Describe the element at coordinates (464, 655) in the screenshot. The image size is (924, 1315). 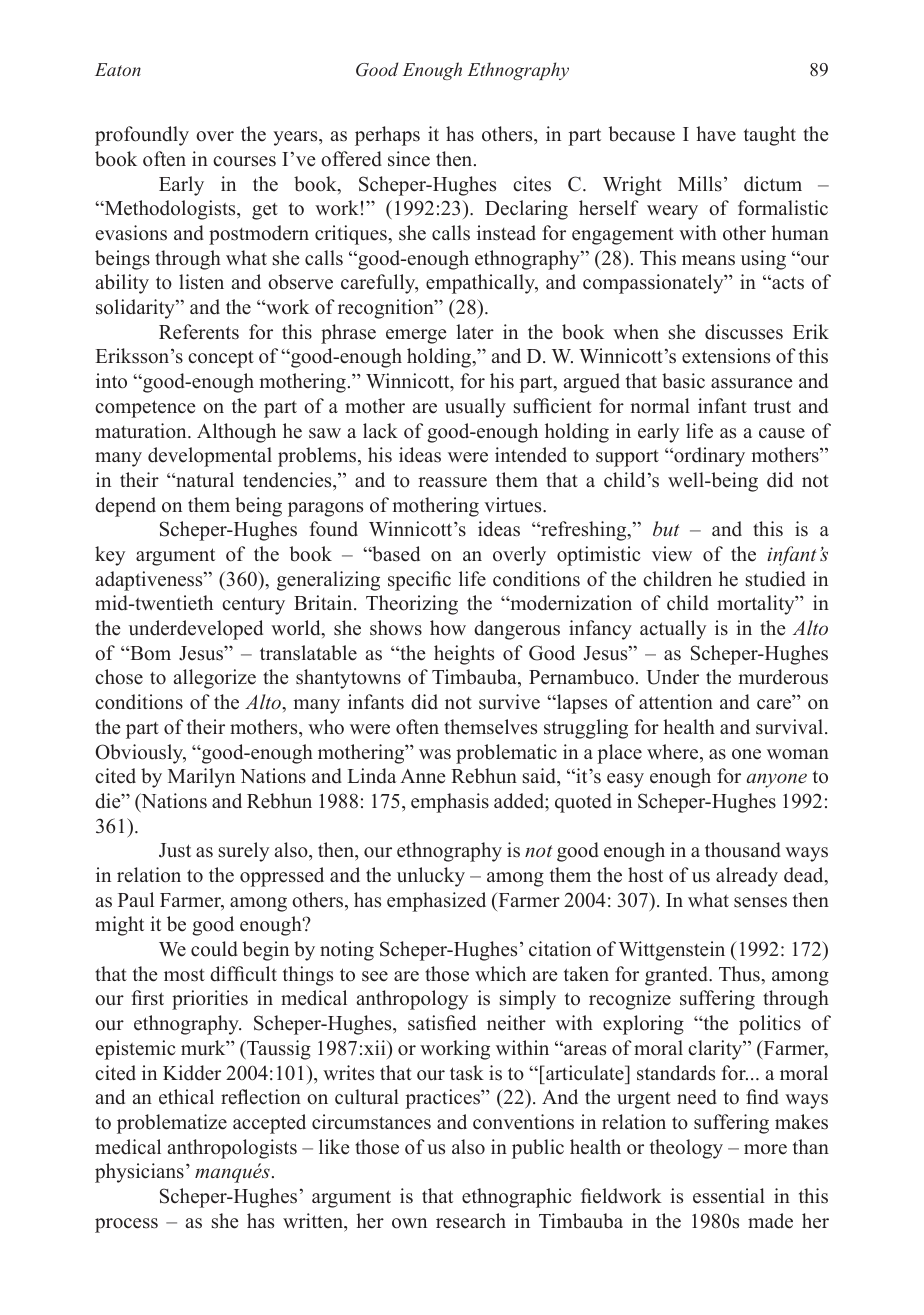
I see `heights` at that location.
